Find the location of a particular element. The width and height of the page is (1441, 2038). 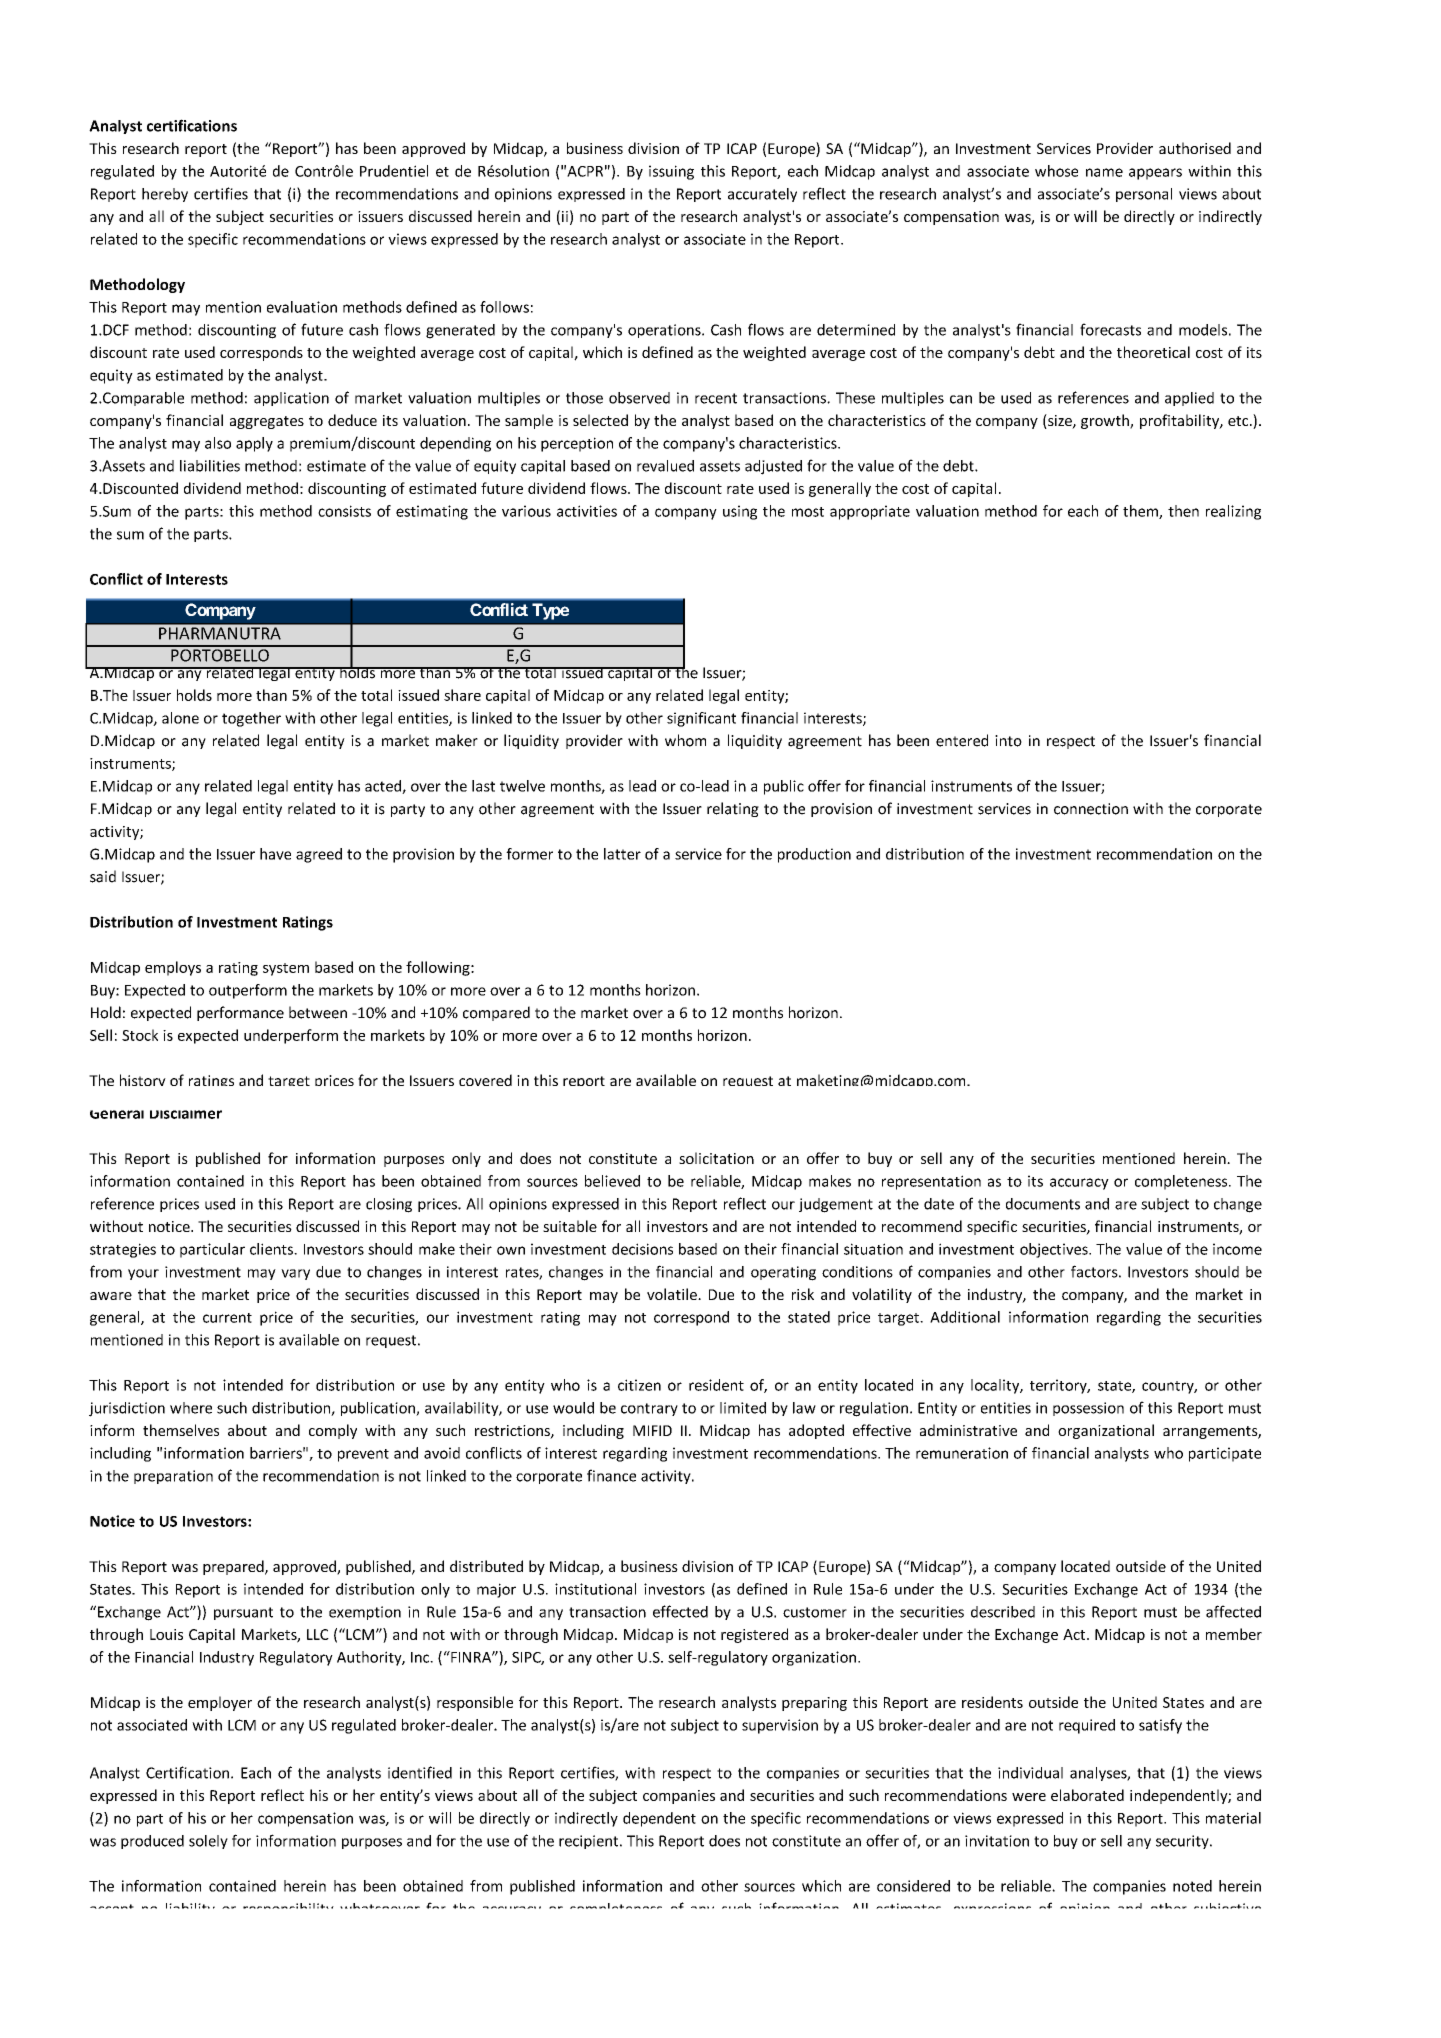

connection is located at coordinates (1091, 809).
